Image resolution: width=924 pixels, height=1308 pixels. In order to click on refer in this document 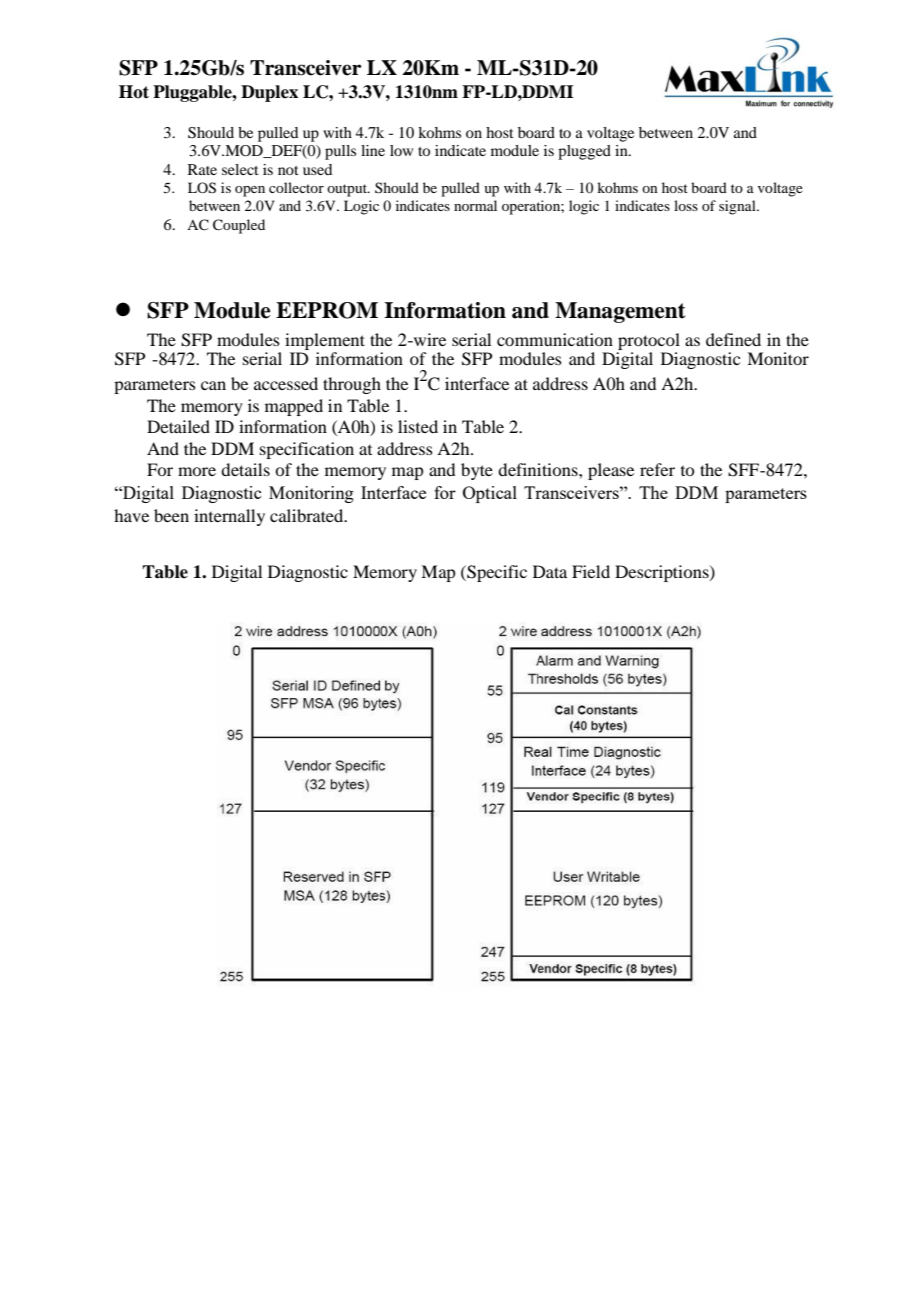, I will do `click(657, 469)`.
